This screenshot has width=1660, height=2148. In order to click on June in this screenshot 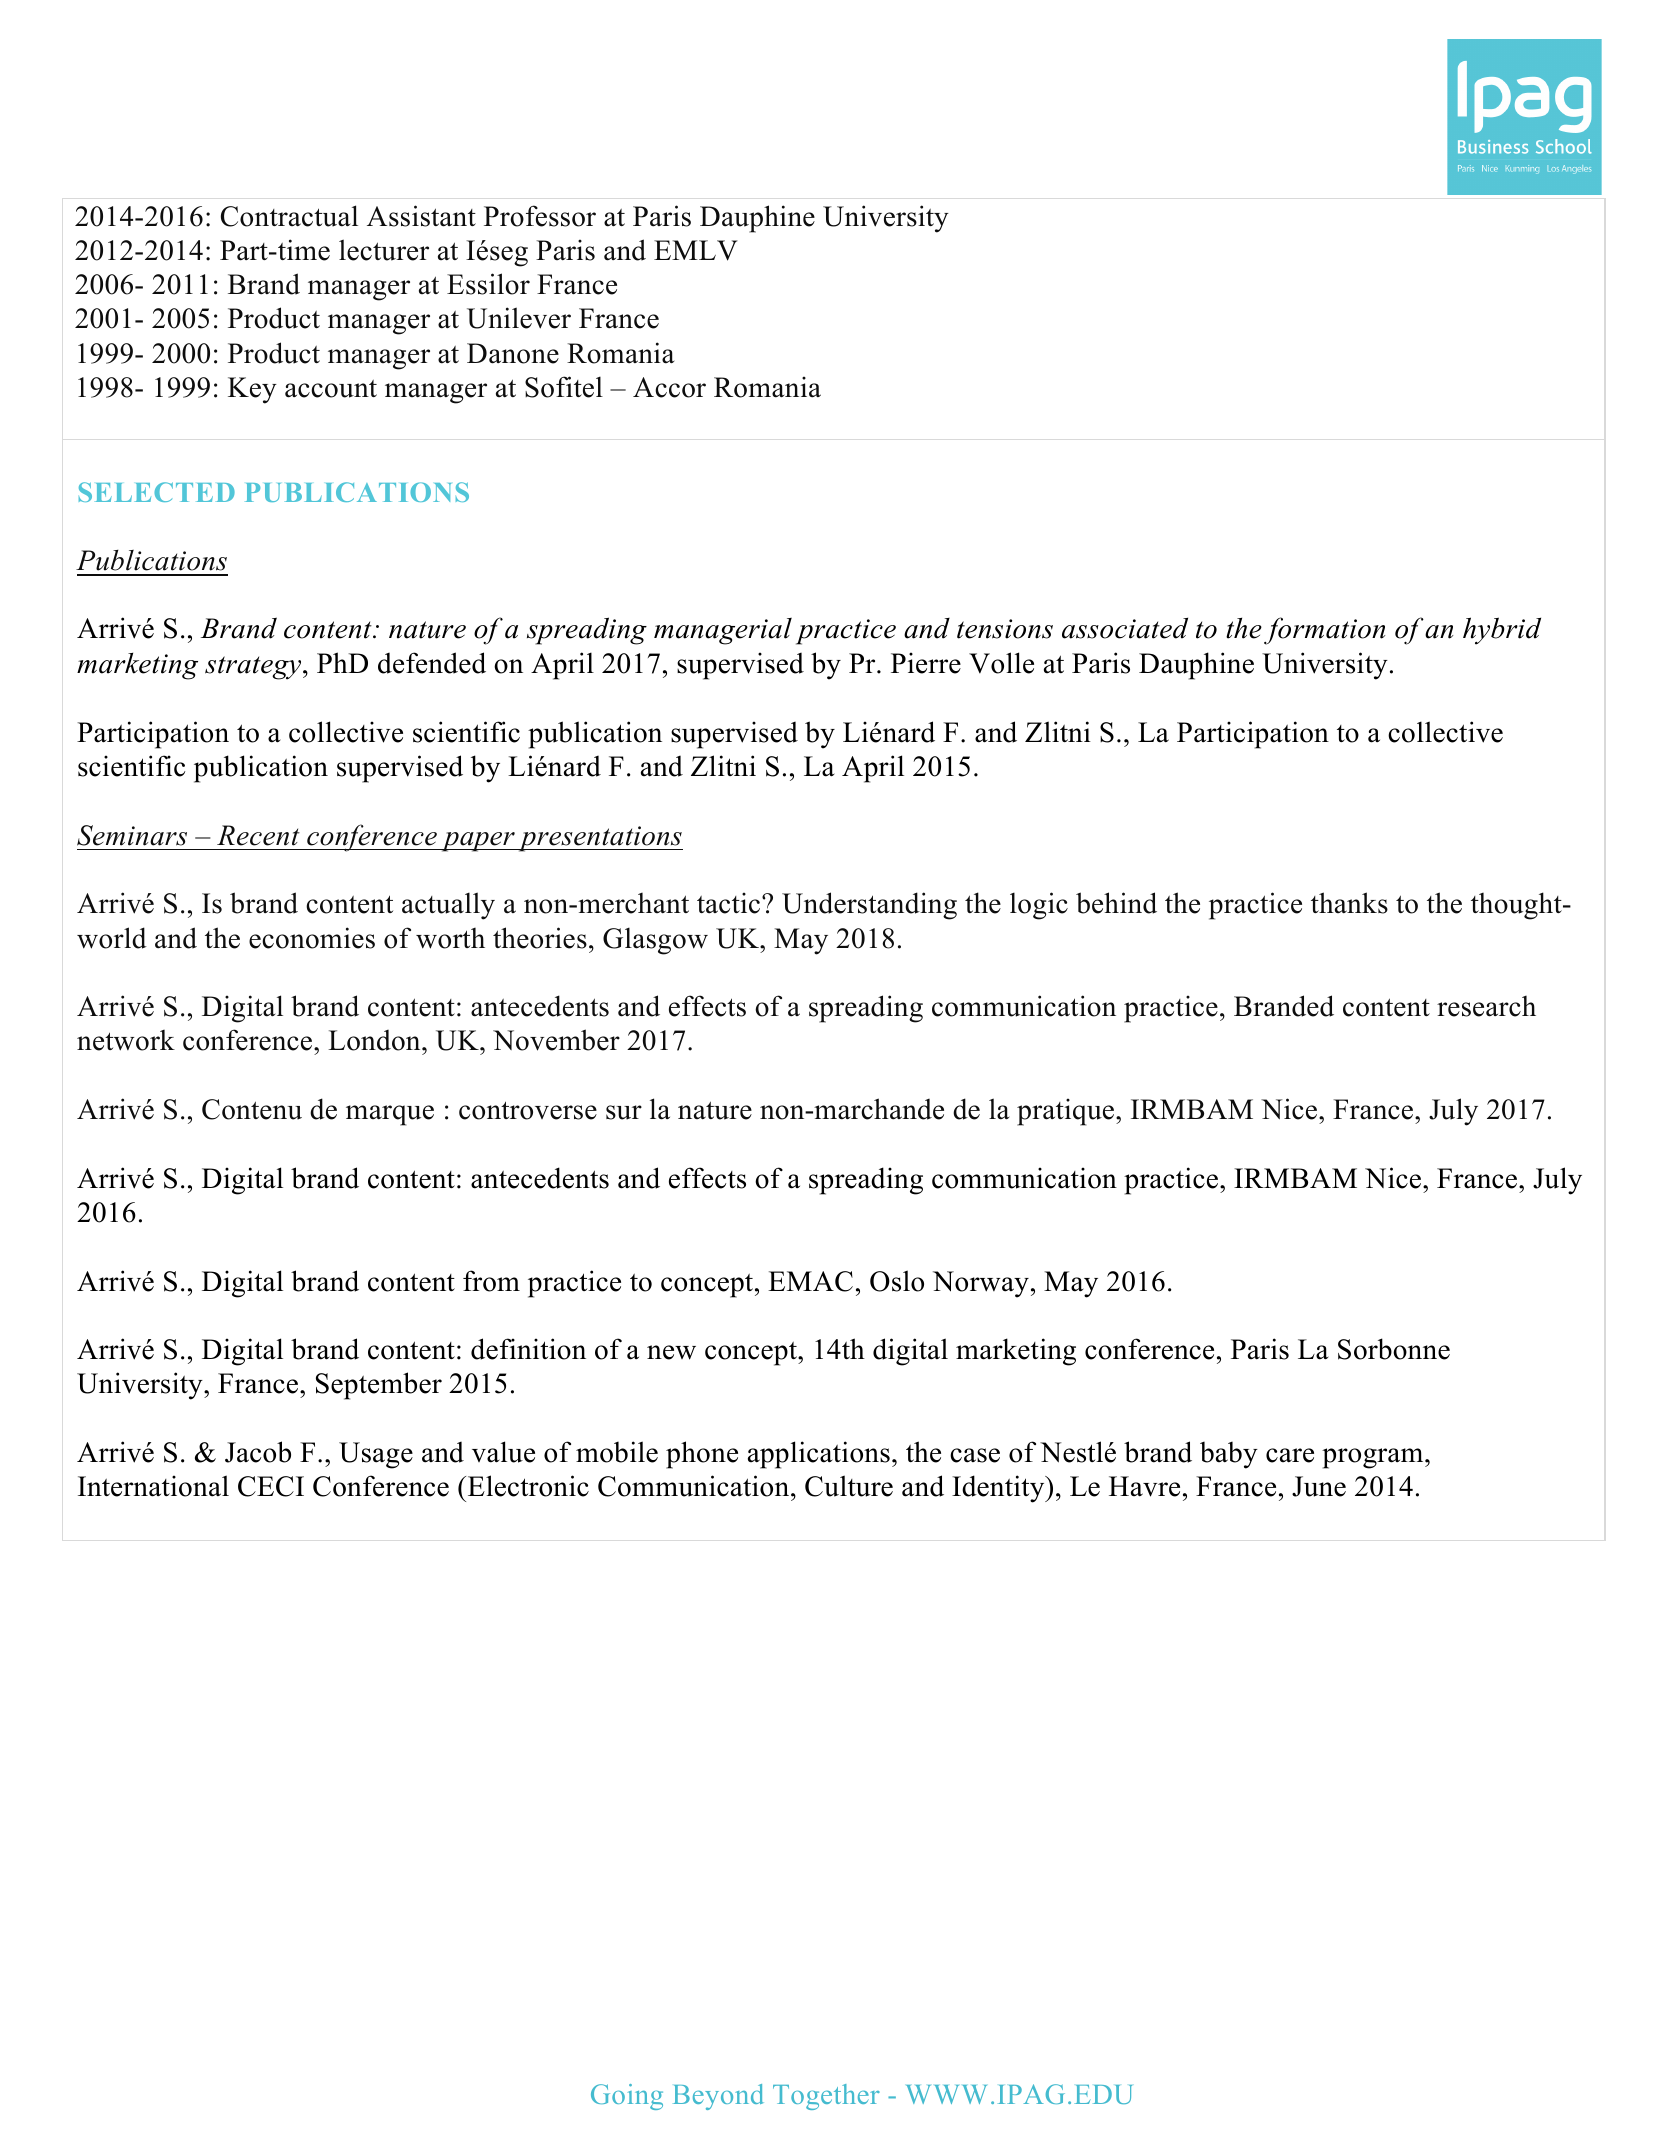, I will do `click(1319, 1486)`.
